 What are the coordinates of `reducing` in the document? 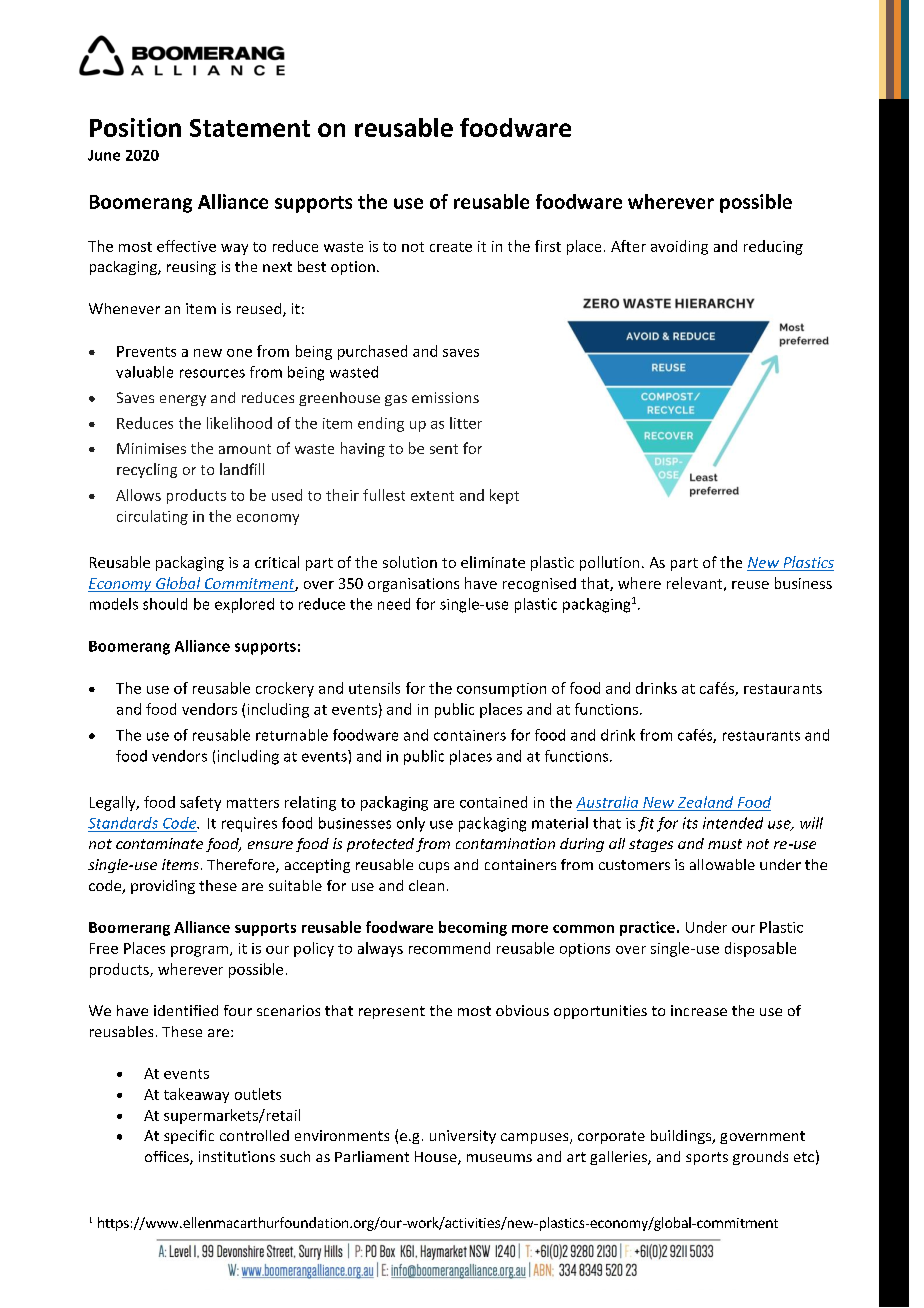 It's located at (773, 247).
